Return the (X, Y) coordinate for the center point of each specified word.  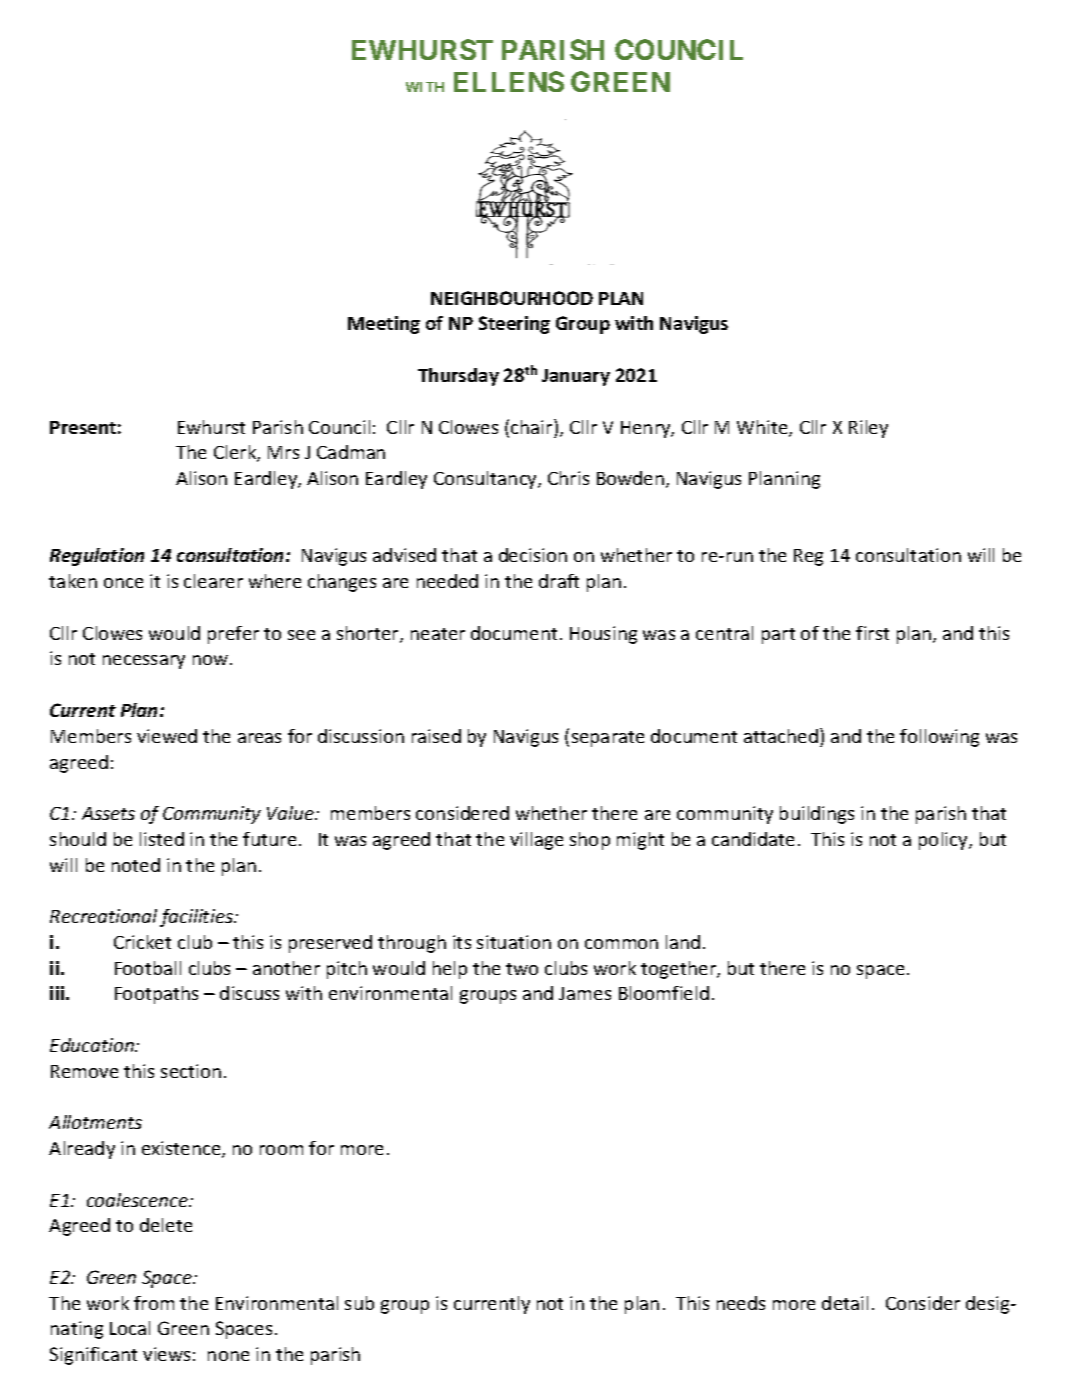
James (585, 993)
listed (162, 839)
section (191, 1071)
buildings (817, 815)
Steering (514, 325)
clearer (213, 581)
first (872, 633)
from (154, 1303)
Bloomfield (664, 993)
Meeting (384, 325)
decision (533, 555)
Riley (868, 429)
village (536, 841)
